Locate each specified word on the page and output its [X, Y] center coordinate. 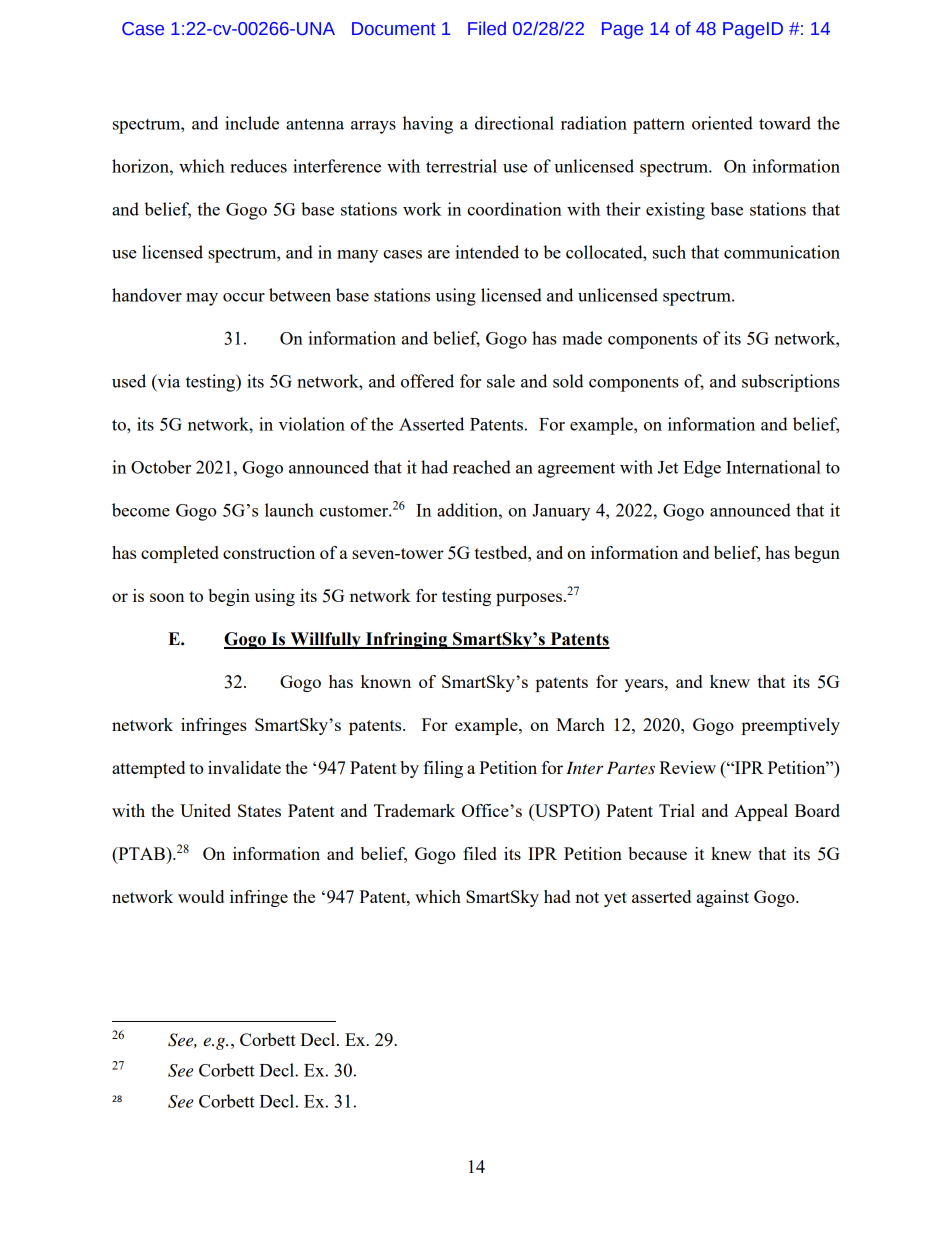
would [201, 896]
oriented [722, 123]
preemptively [791, 726]
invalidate [244, 767]
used [129, 381]
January [561, 512]
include [252, 123]
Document [394, 29]
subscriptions [791, 383]
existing [675, 211]
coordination [514, 209]
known [386, 681]
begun [817, 554]
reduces [258, 166]
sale [501, 381]
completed [180, 554]
